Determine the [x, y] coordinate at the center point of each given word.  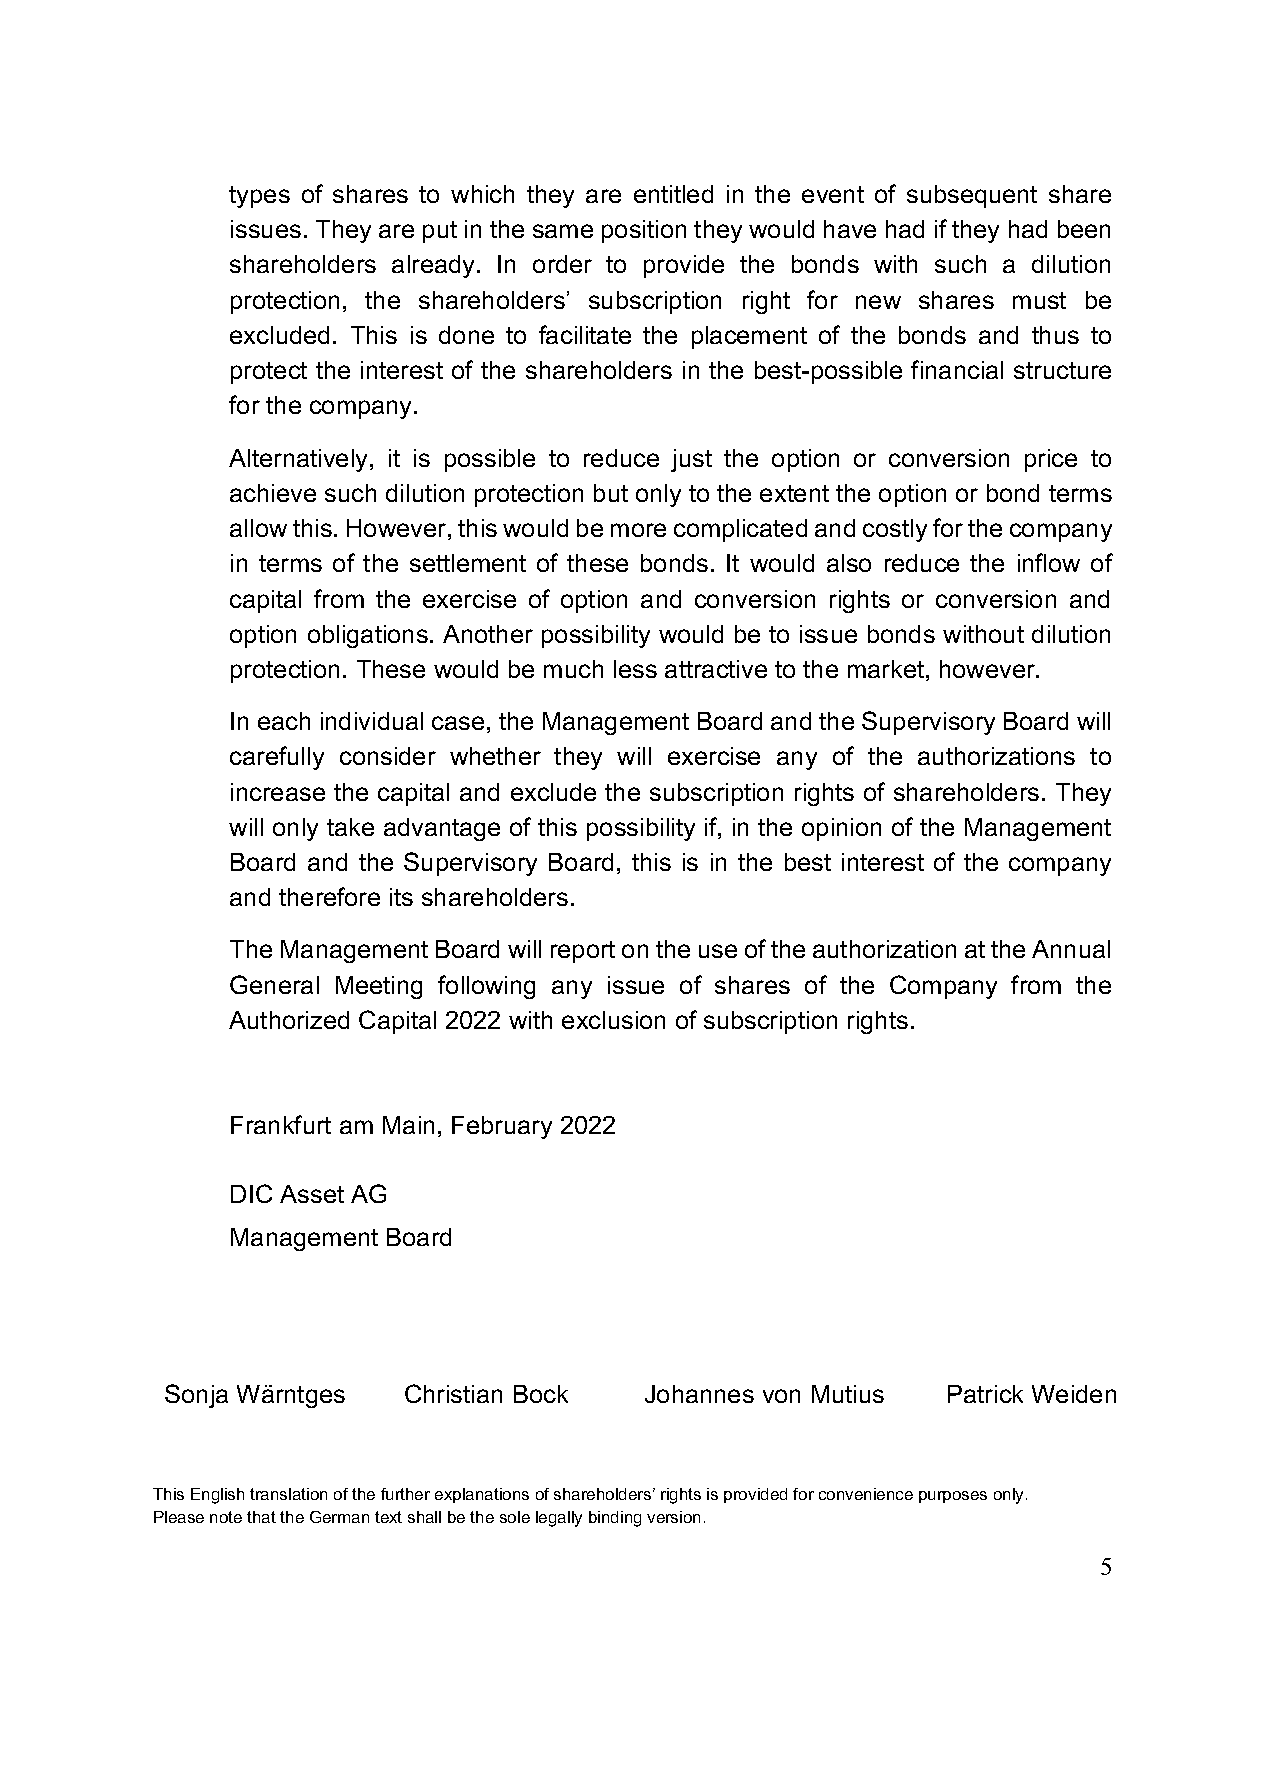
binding [615, 1519]
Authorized [289, 1020]
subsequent [972, 196]
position [644, 231]
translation [288, 1494]
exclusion [613, 1020]
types [259, 197]
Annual [1071, 949]
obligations [368, 636]
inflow [1049, 562]
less [635, 669]
